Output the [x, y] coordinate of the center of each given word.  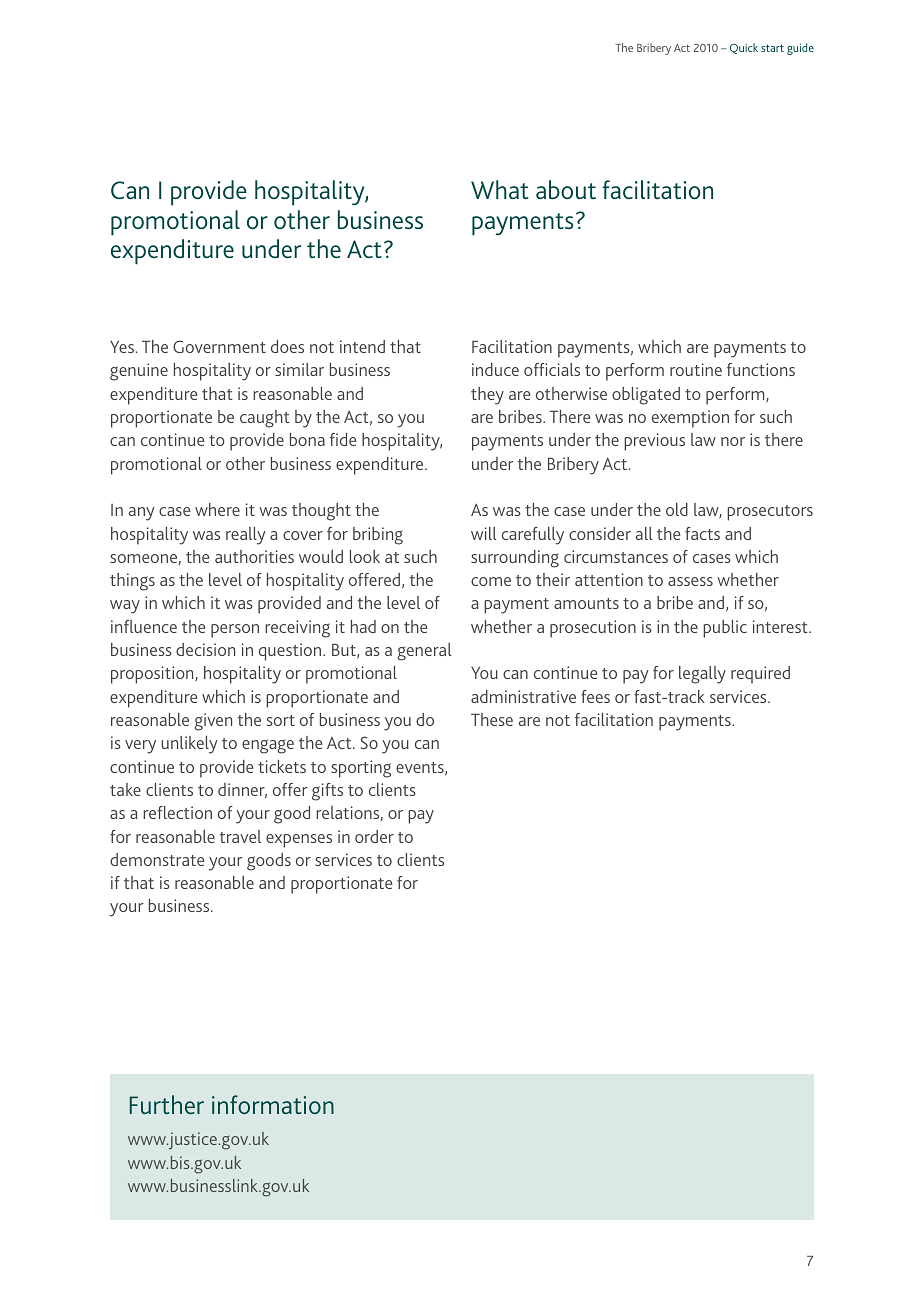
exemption [690, 419]
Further [167, 1104]
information [273, 1104]
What [500, 189]
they [487, 396]
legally [702, 675]
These [492, 719]
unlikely [189, 745]
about [566, 189]
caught [265, 419]
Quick [744, 48]
